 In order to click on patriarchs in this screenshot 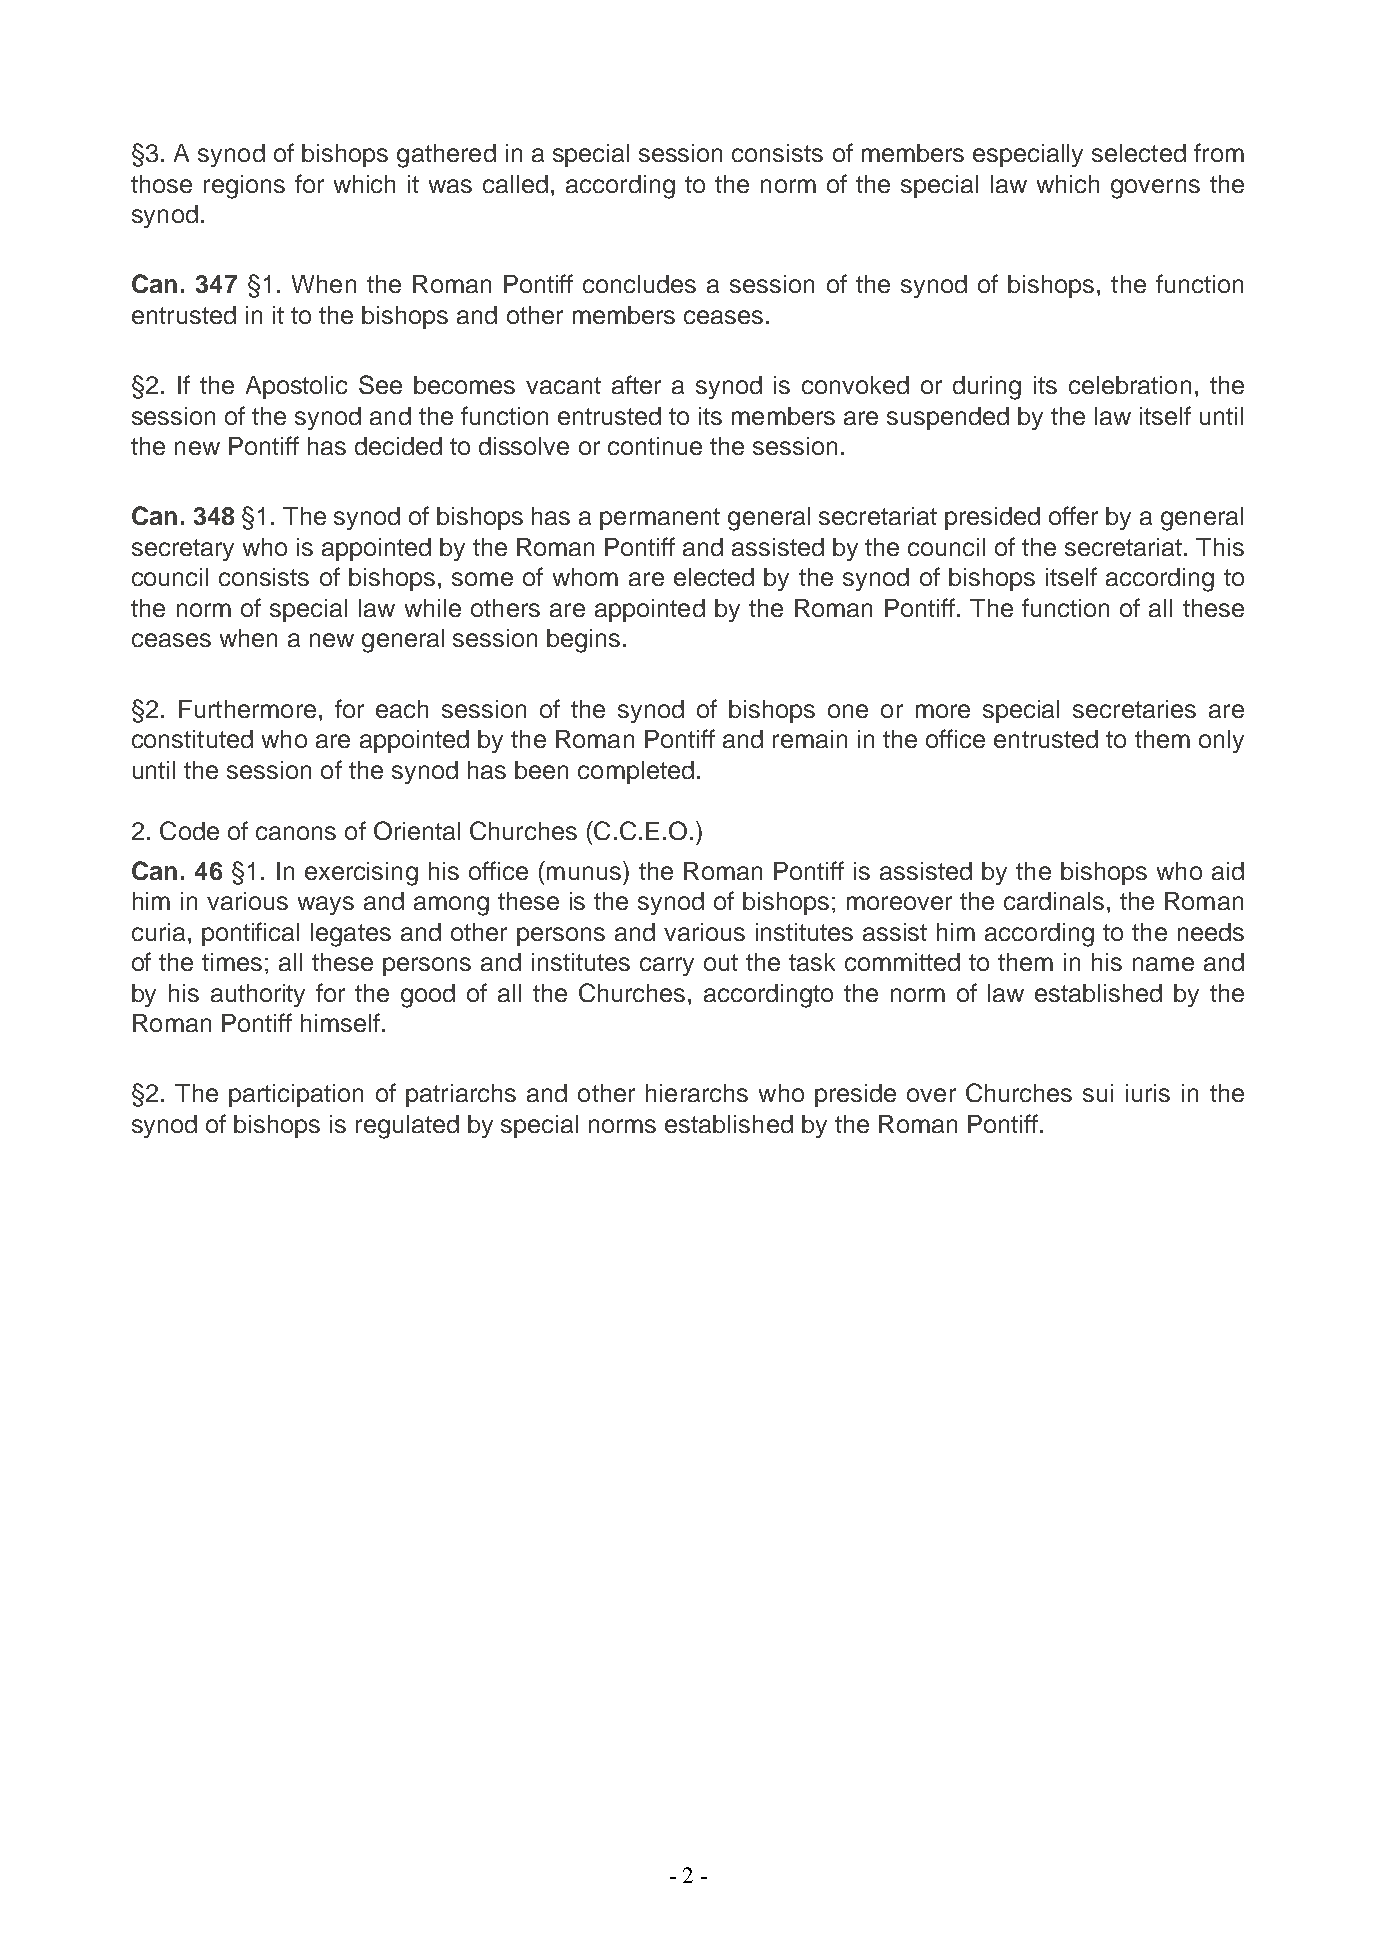, I will do `click(461, 1095)`.
